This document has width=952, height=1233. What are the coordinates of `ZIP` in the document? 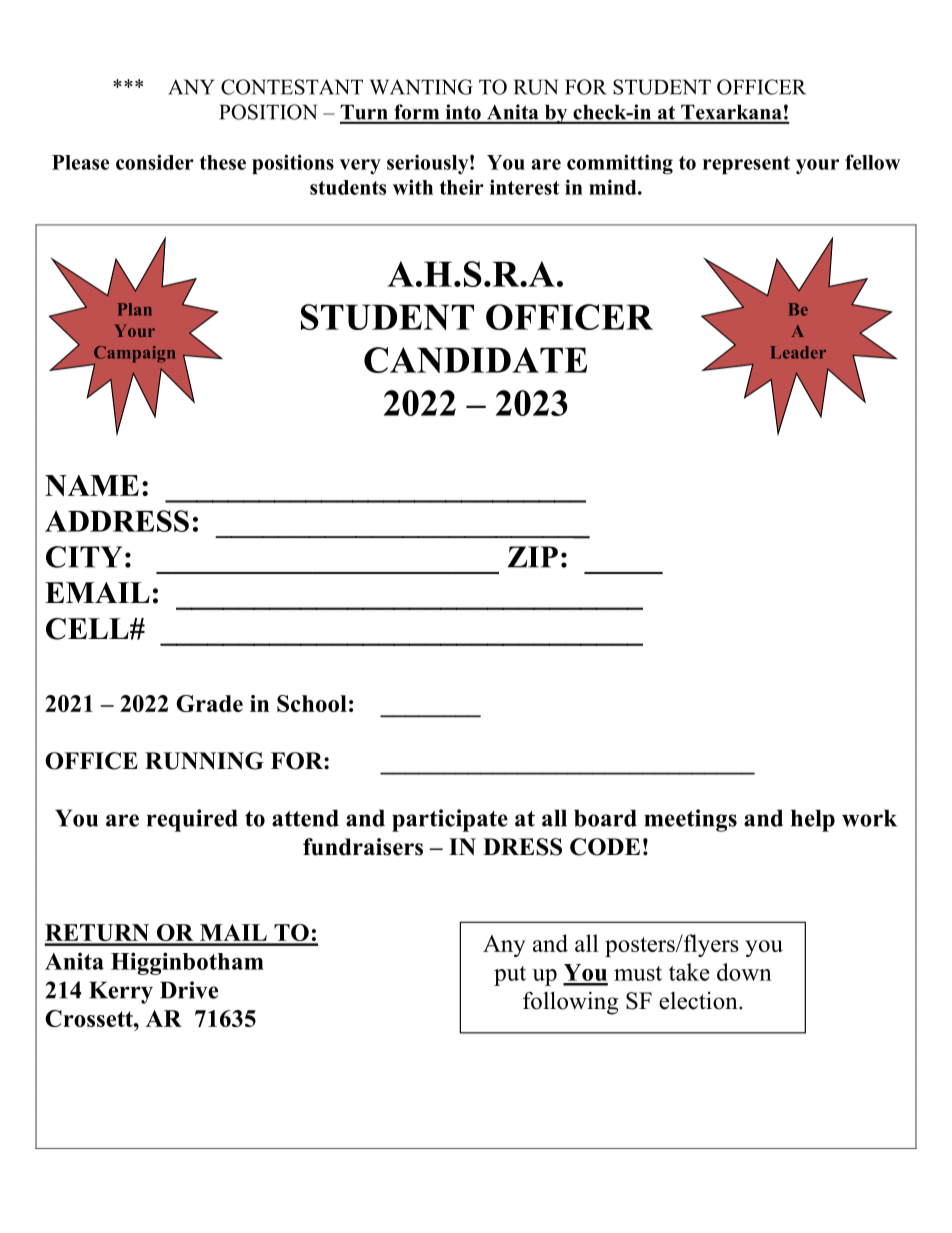 It's located at (533, 557).
